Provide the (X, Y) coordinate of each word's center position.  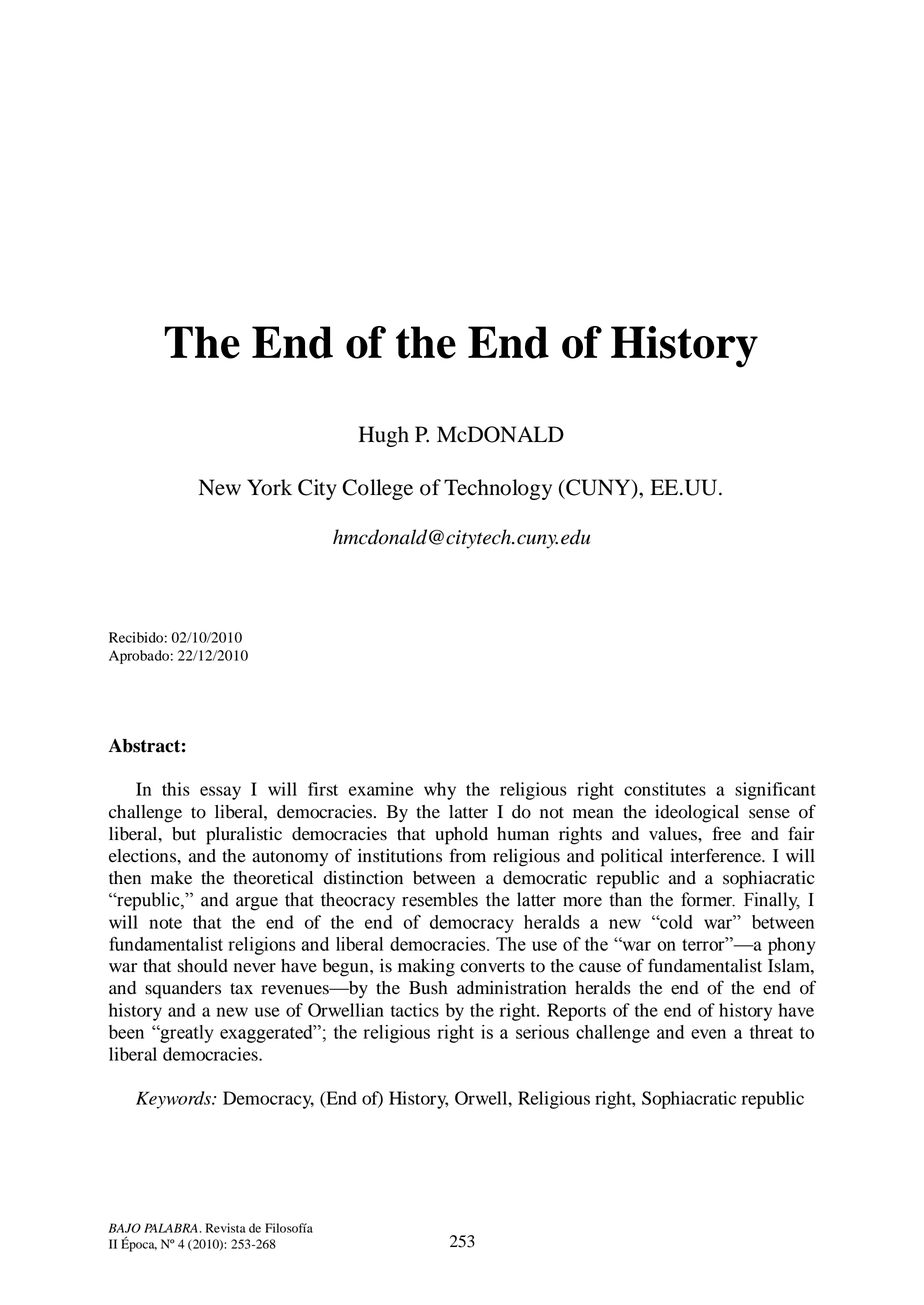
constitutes (665, 789)
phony (791, 946)
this (176, 789)
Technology (498, 489)
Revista (225, 1228)
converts (492, 967)
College (377, 489)
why (440, 791)
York (269, 487)
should (203, 966)
